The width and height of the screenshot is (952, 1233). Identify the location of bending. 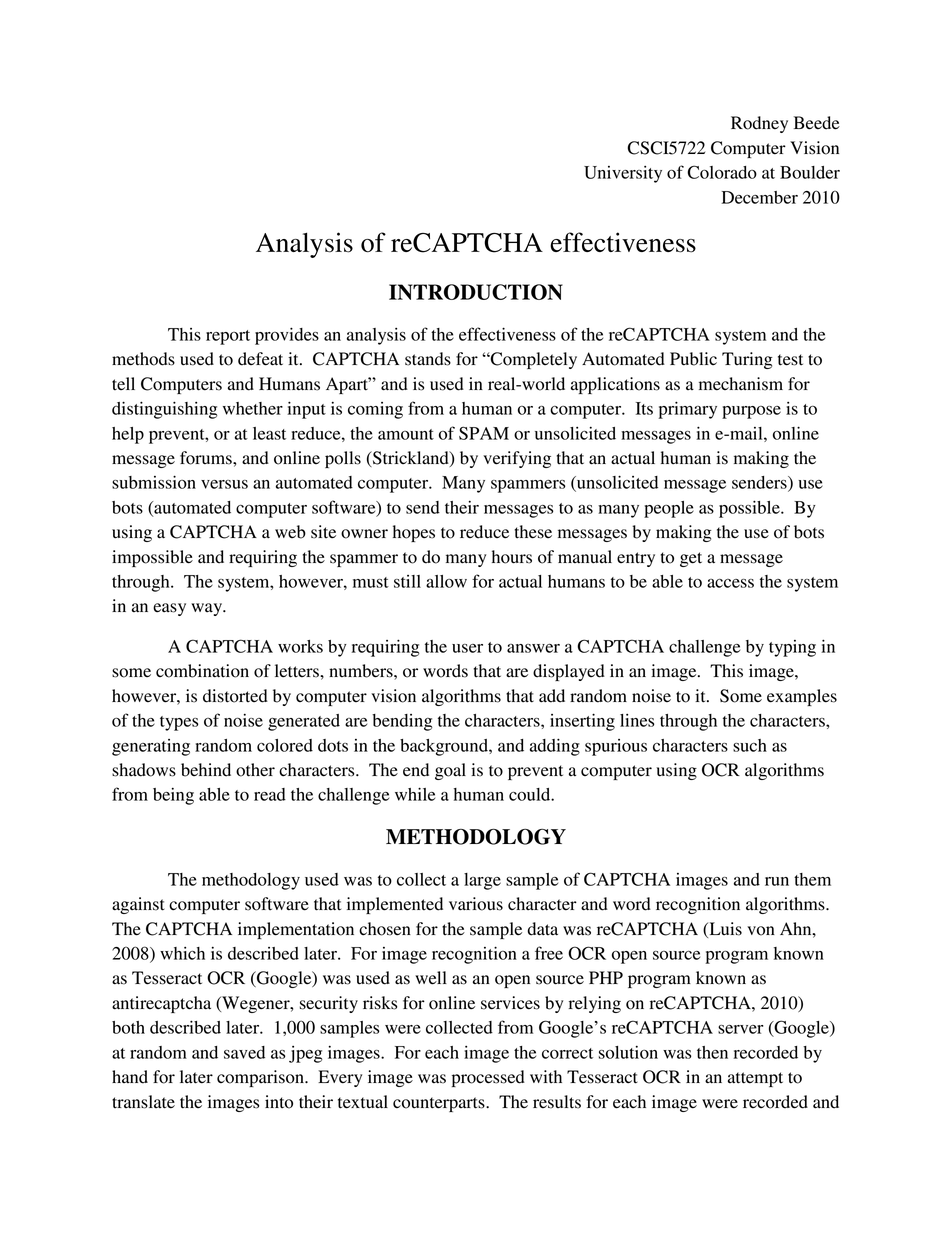
(402, 722).
